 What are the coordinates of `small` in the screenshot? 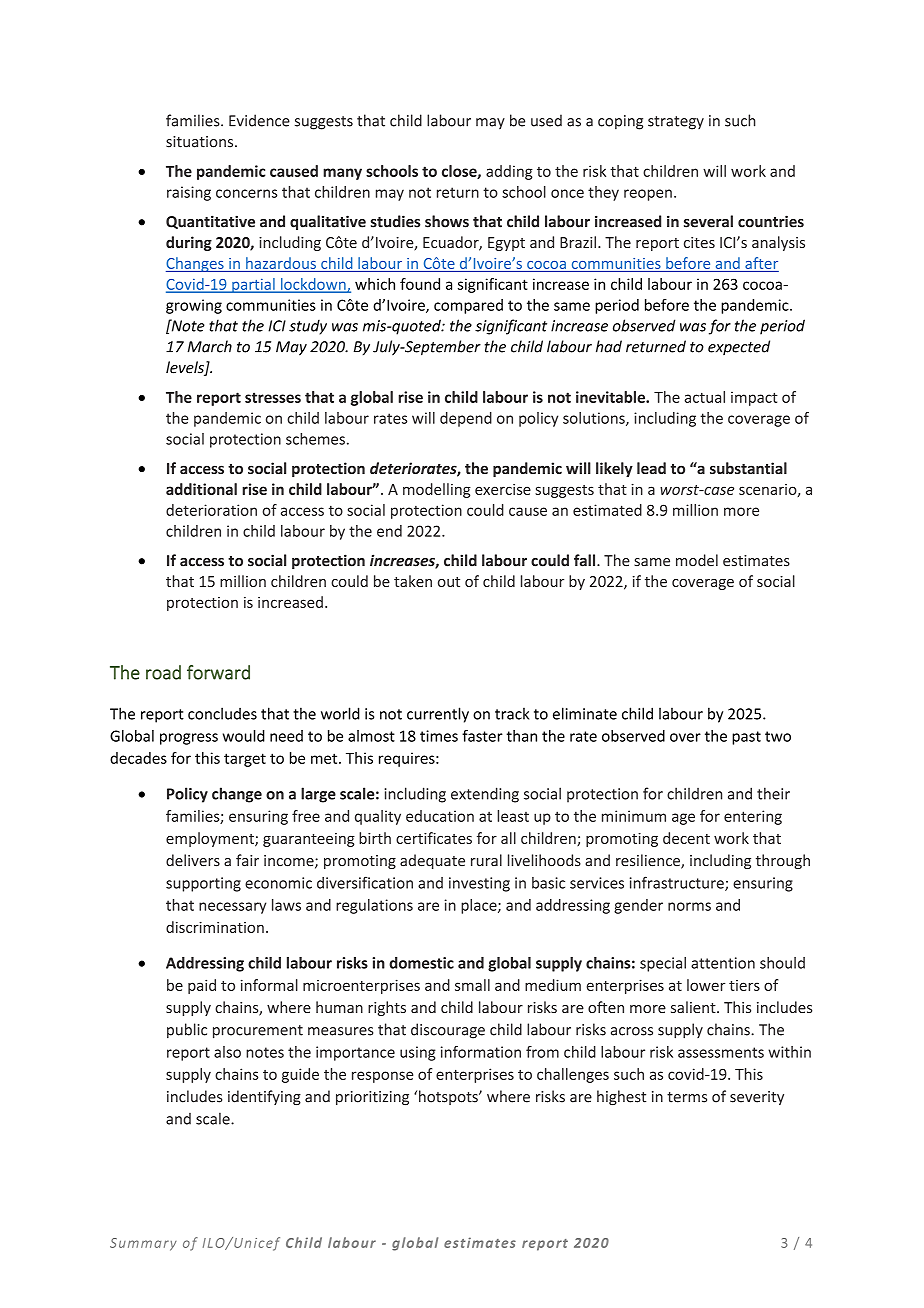 It's located at (472, 985).
